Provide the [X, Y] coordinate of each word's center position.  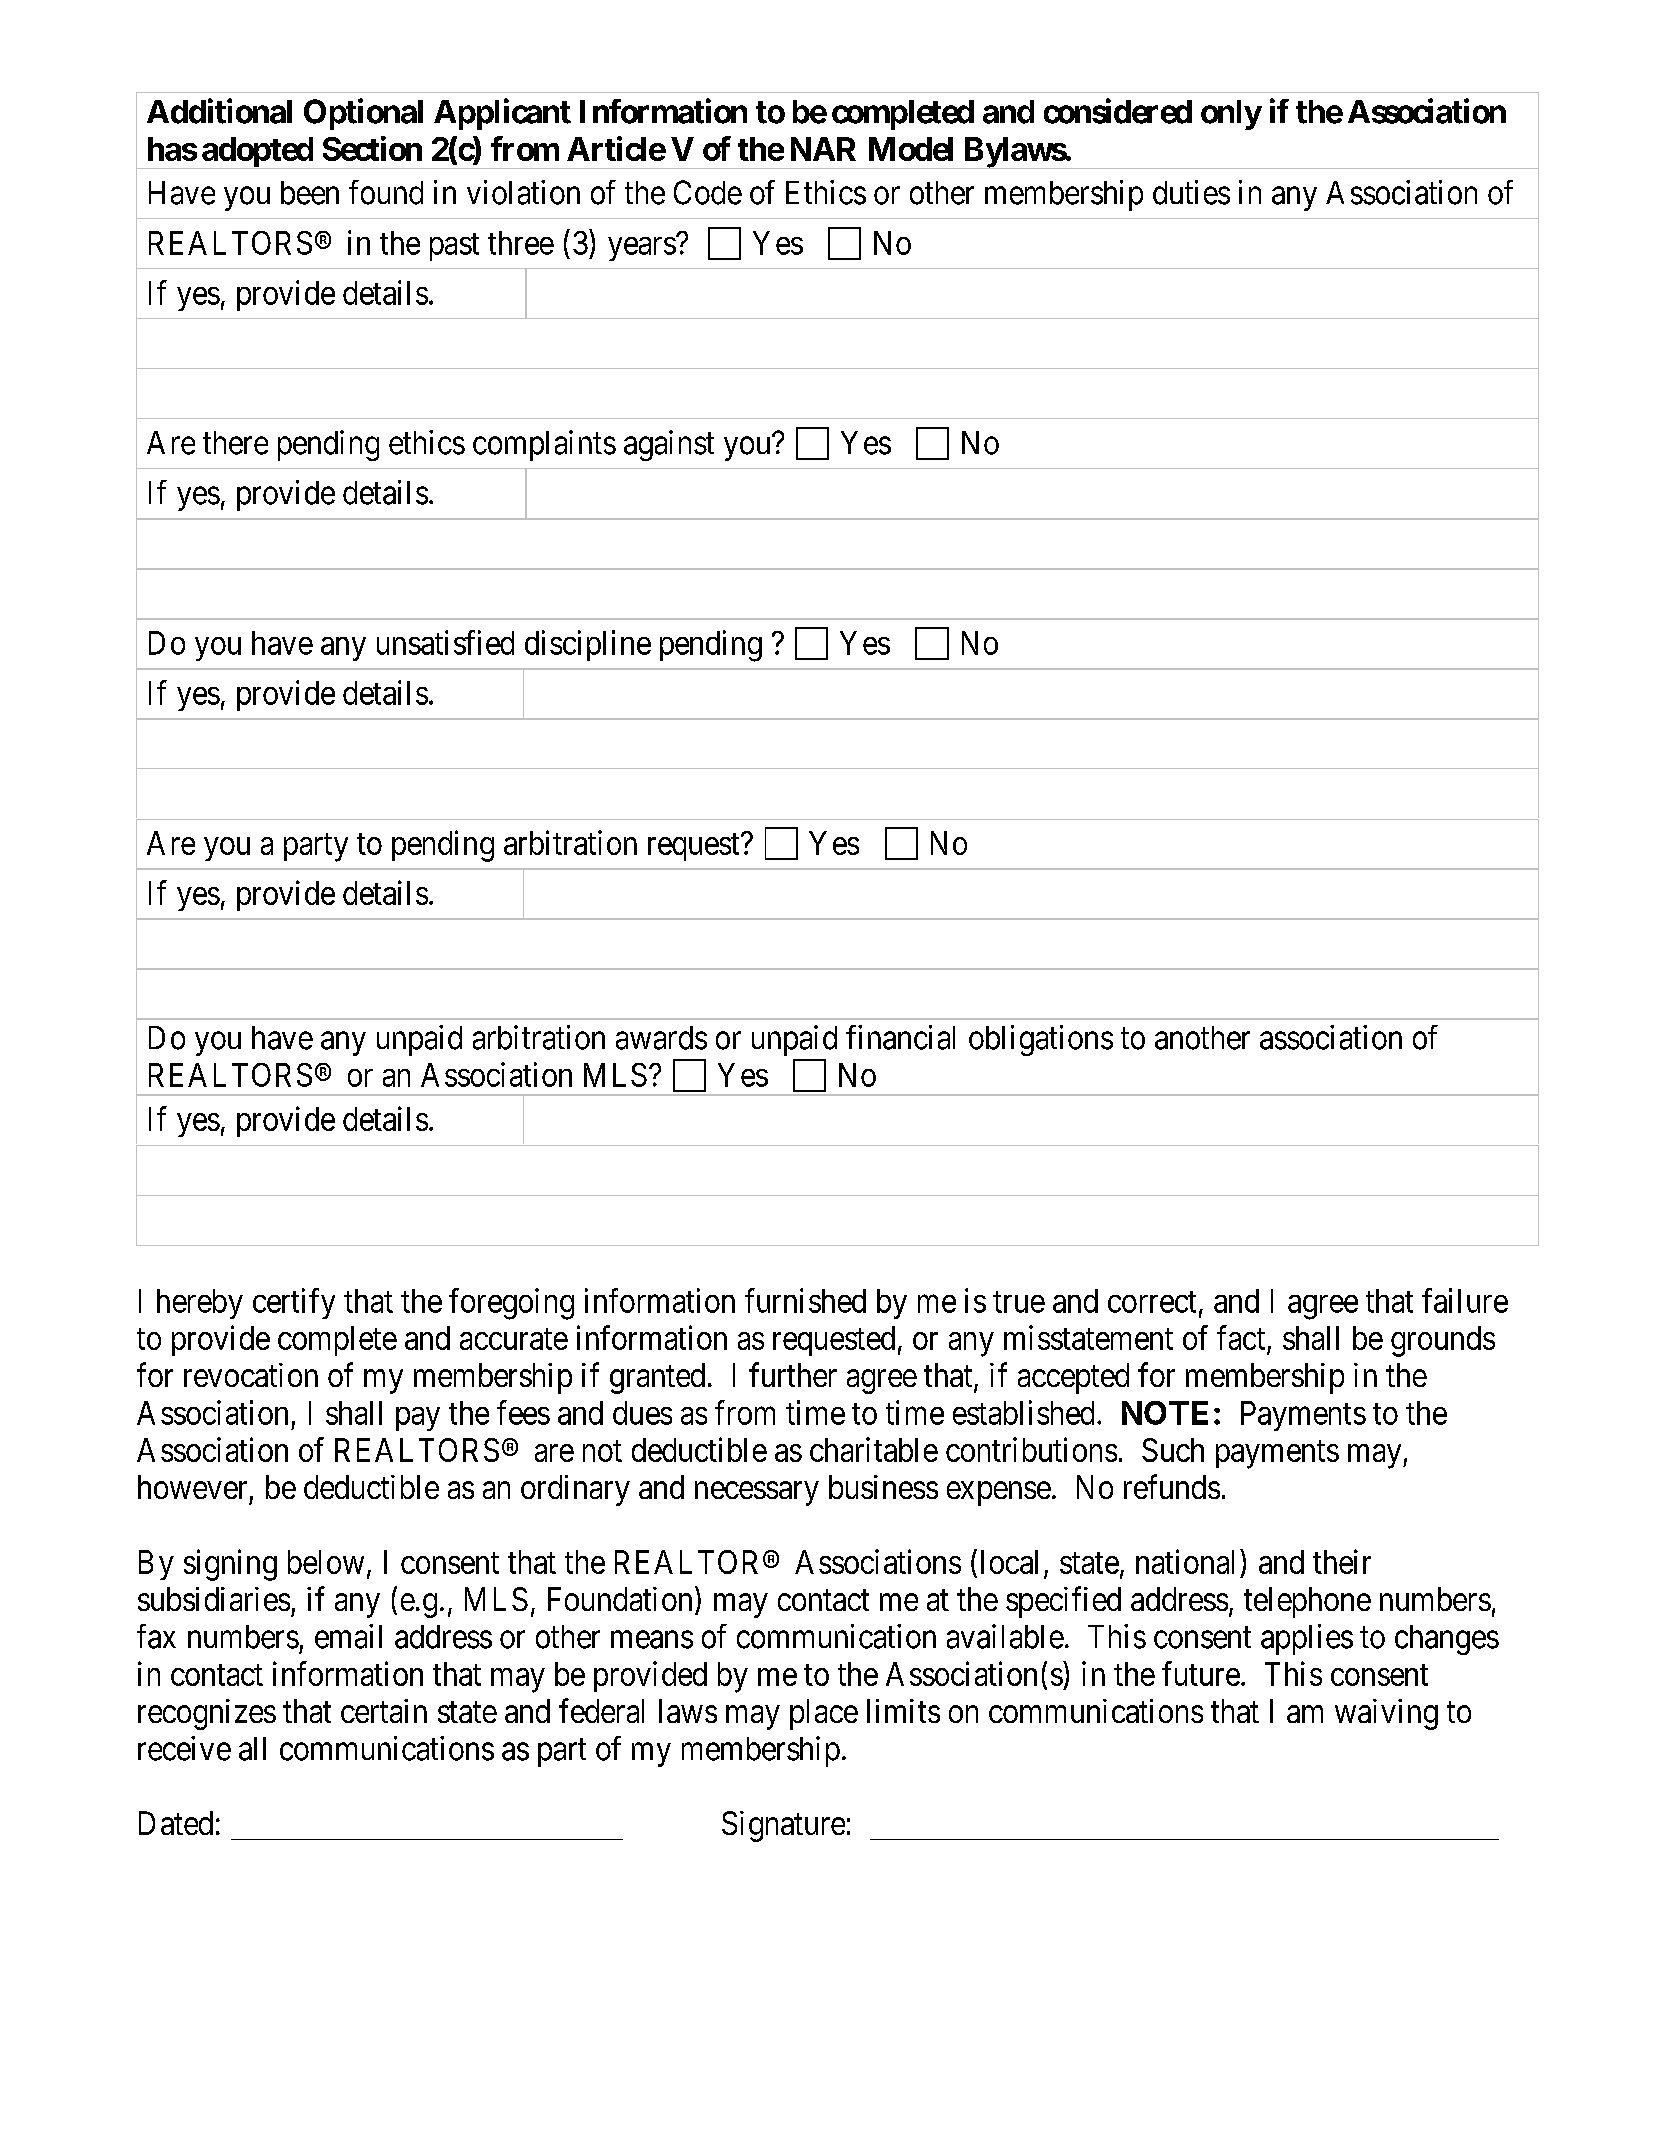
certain [384, 1711]
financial [900, 1037]
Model [911, 149]
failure [1465, 1300]
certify [294, 1303]
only [1231, 115]
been [310, 193]
